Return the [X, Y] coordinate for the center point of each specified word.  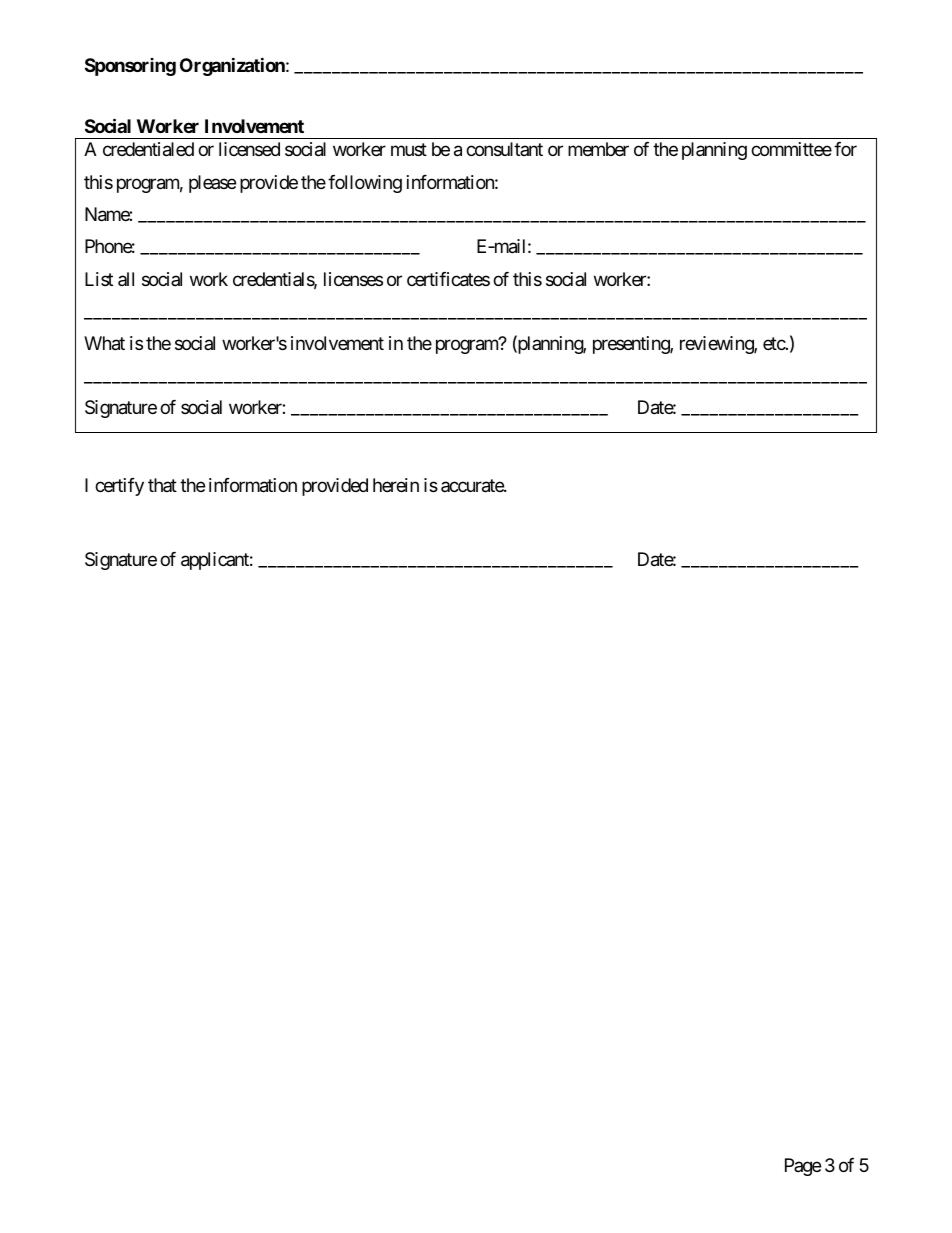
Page [803, 1167]
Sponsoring [130, 67]
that [162, 485]
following [365, 184]
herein [396, 485]
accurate [473, 486]
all [126, 279]
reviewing [717, 345]
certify [119, 487]
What [104, 343]
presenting [632, 345]
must [409, 150]
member [598, 149]
